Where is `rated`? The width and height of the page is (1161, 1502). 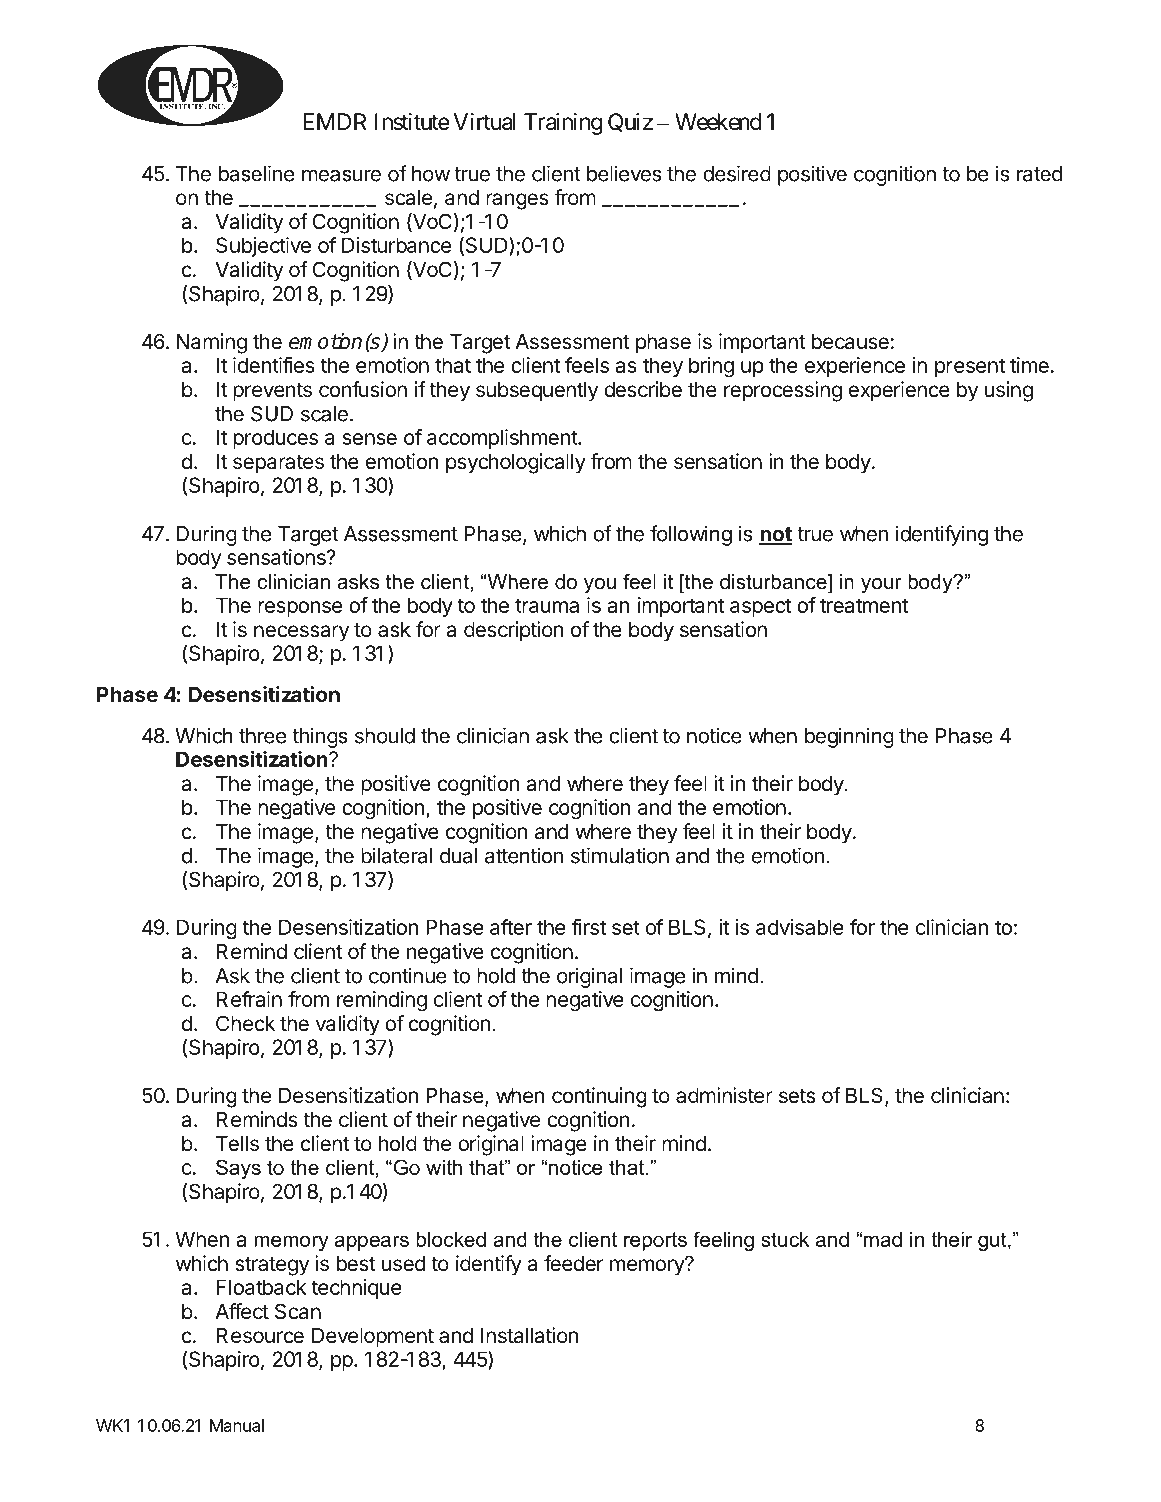
rated is located at coordinates (1039, 174).
